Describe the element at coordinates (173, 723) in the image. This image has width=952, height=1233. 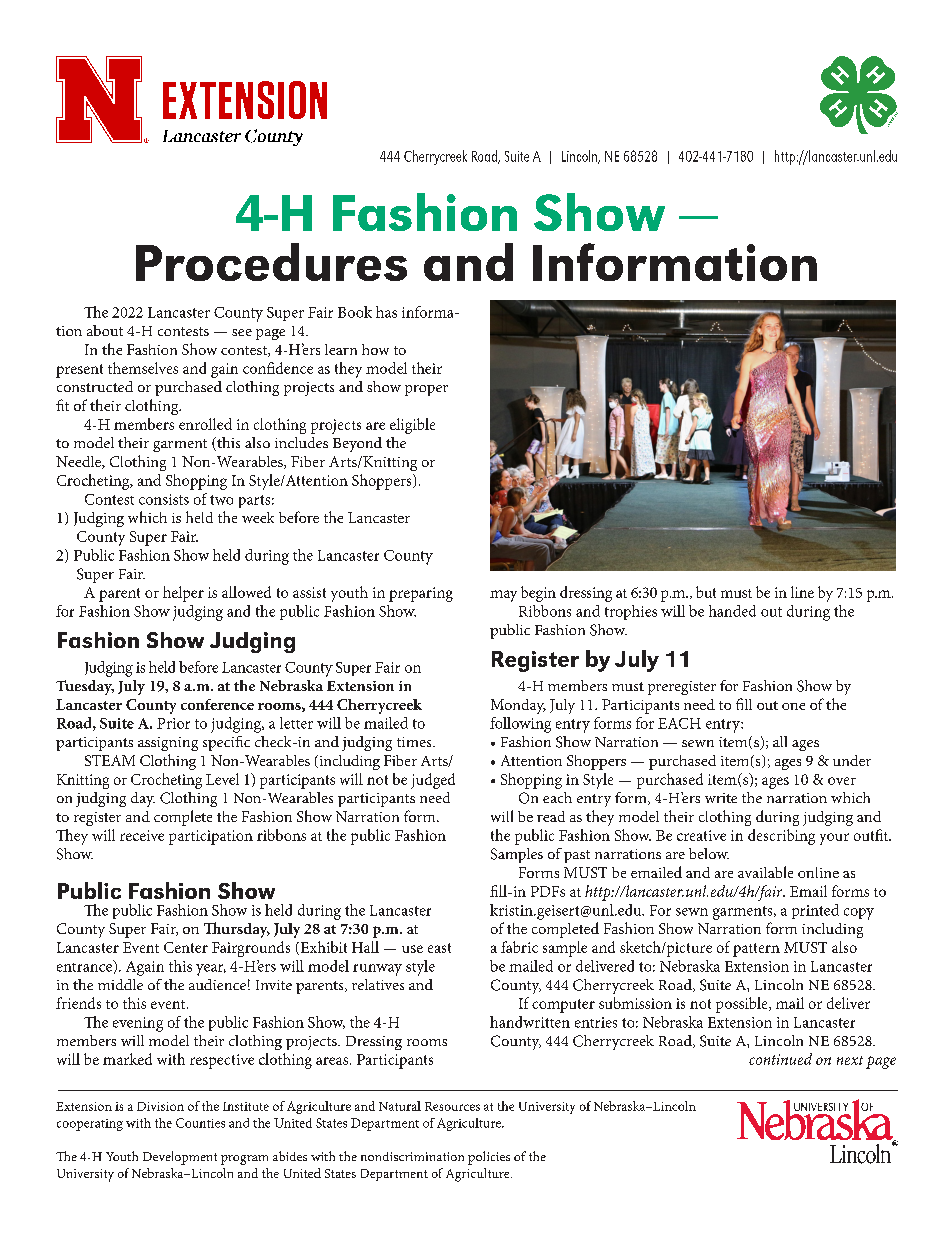
I see `Prior` at that location.
